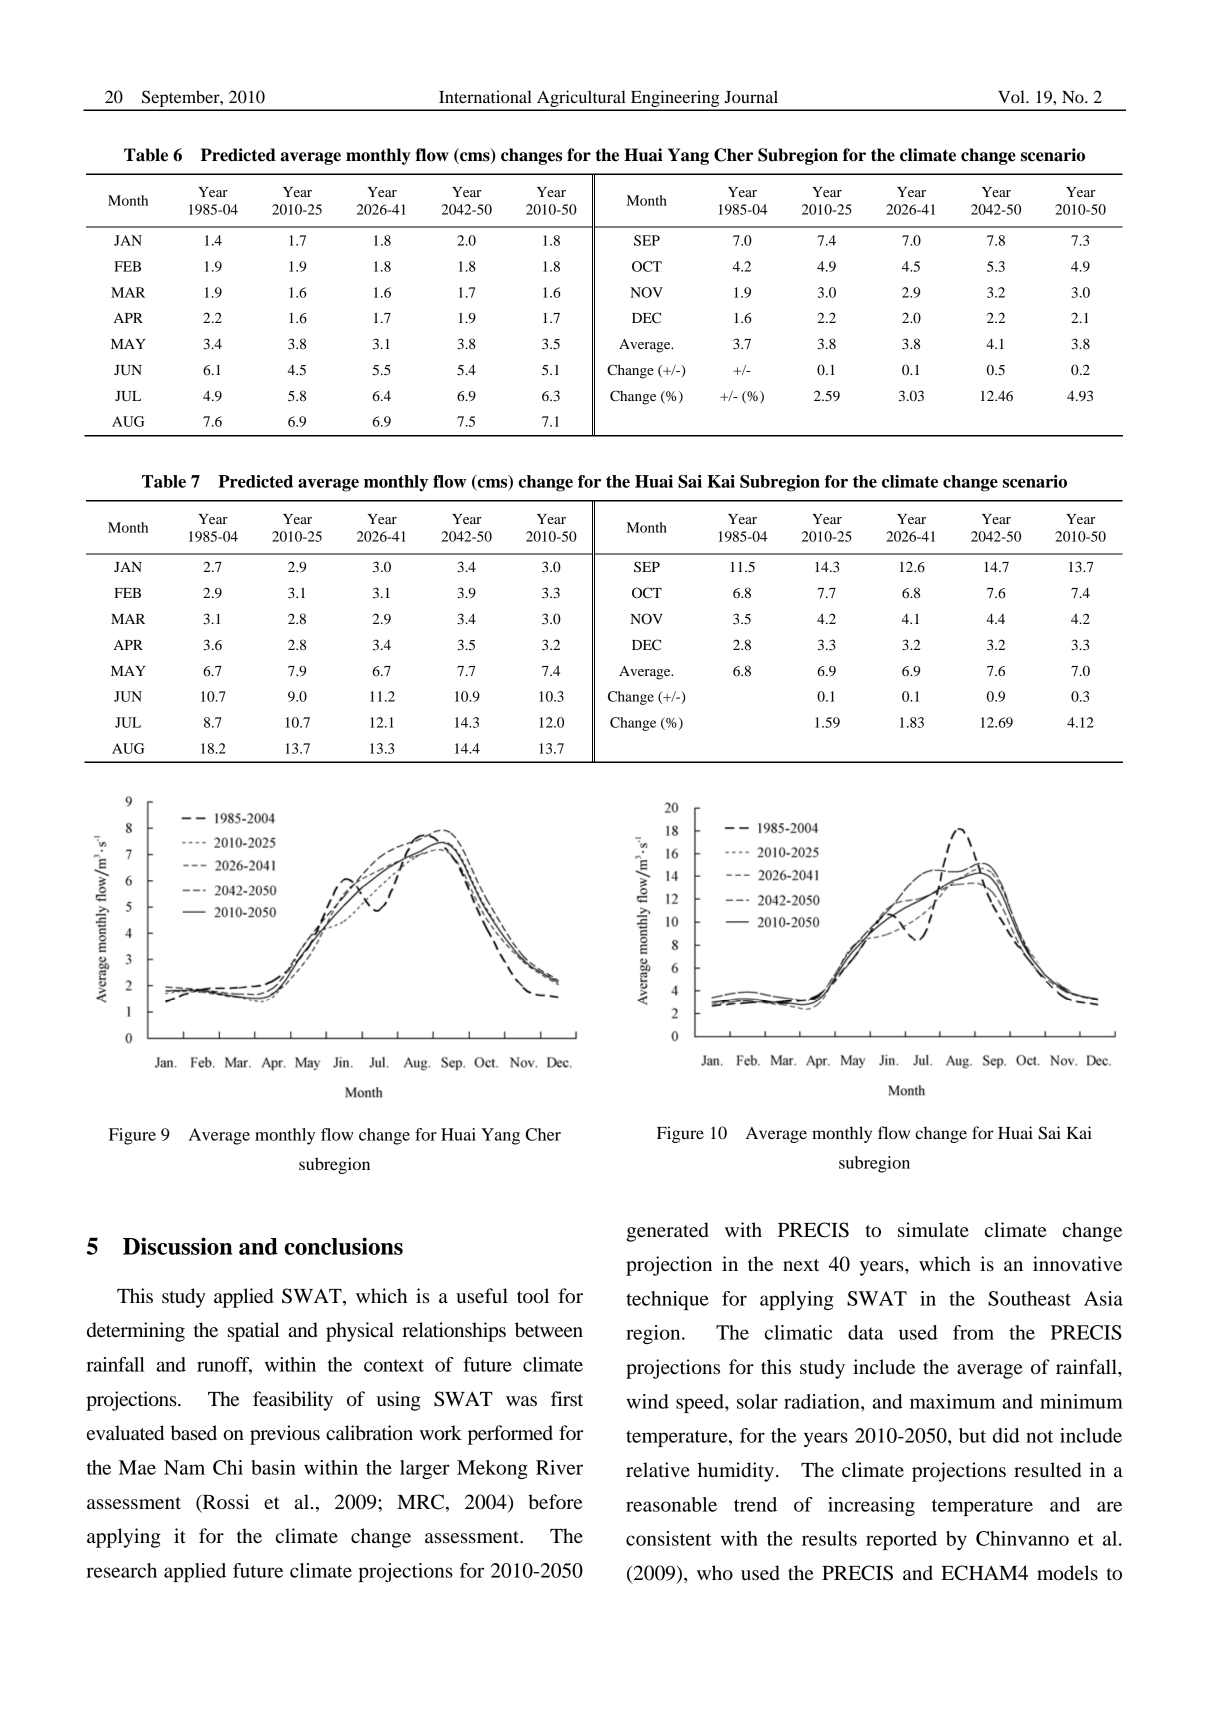 The image size is (1209, 1710). I want to click on reported, so click(901, 1540).
